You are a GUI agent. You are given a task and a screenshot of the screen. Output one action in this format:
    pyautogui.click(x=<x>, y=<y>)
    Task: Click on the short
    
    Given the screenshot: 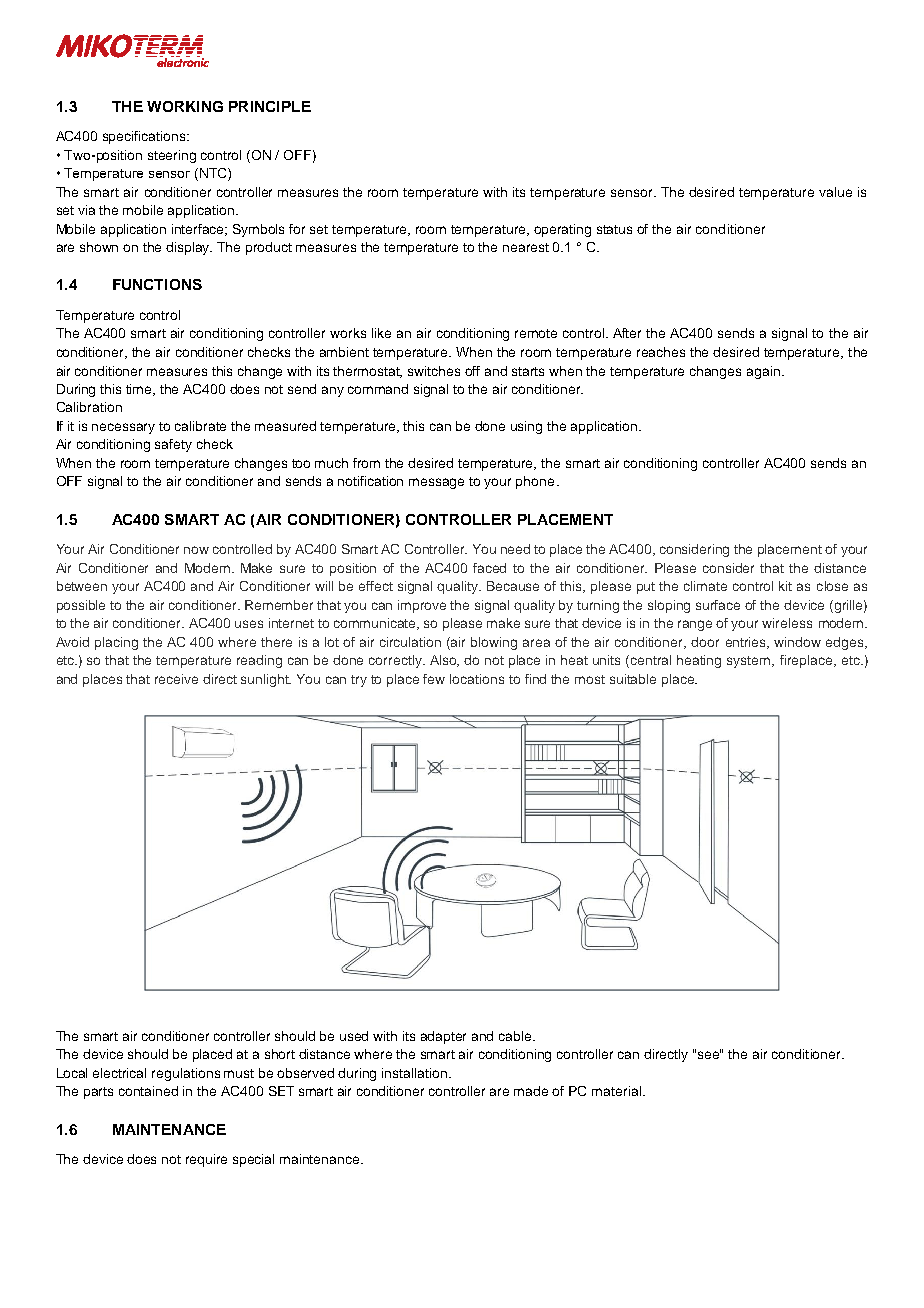 What is the action you would take?
    pyautogui.click(x=280, y=1054)
